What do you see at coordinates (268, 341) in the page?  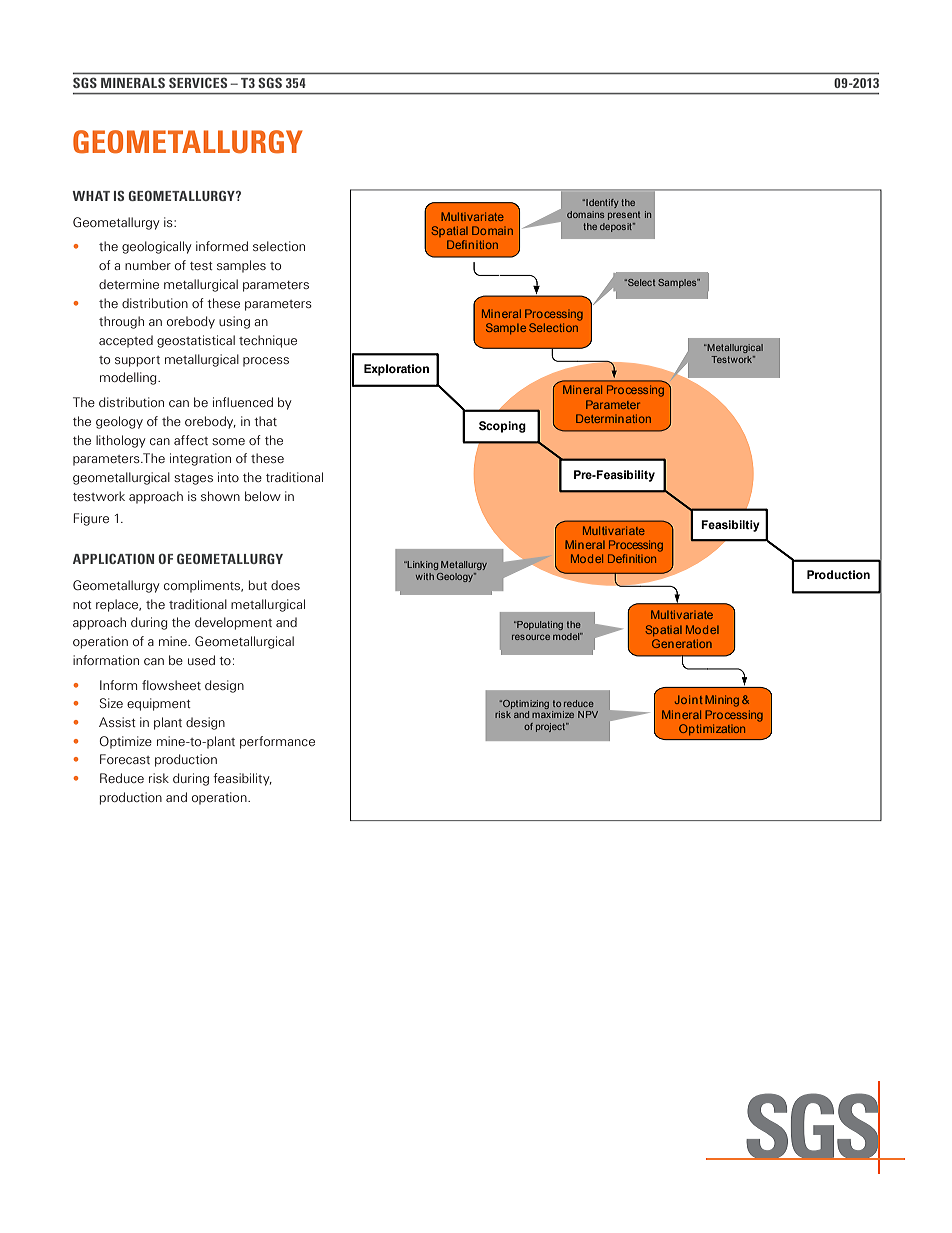 I see `technique` at bounding box center [268, 341].
